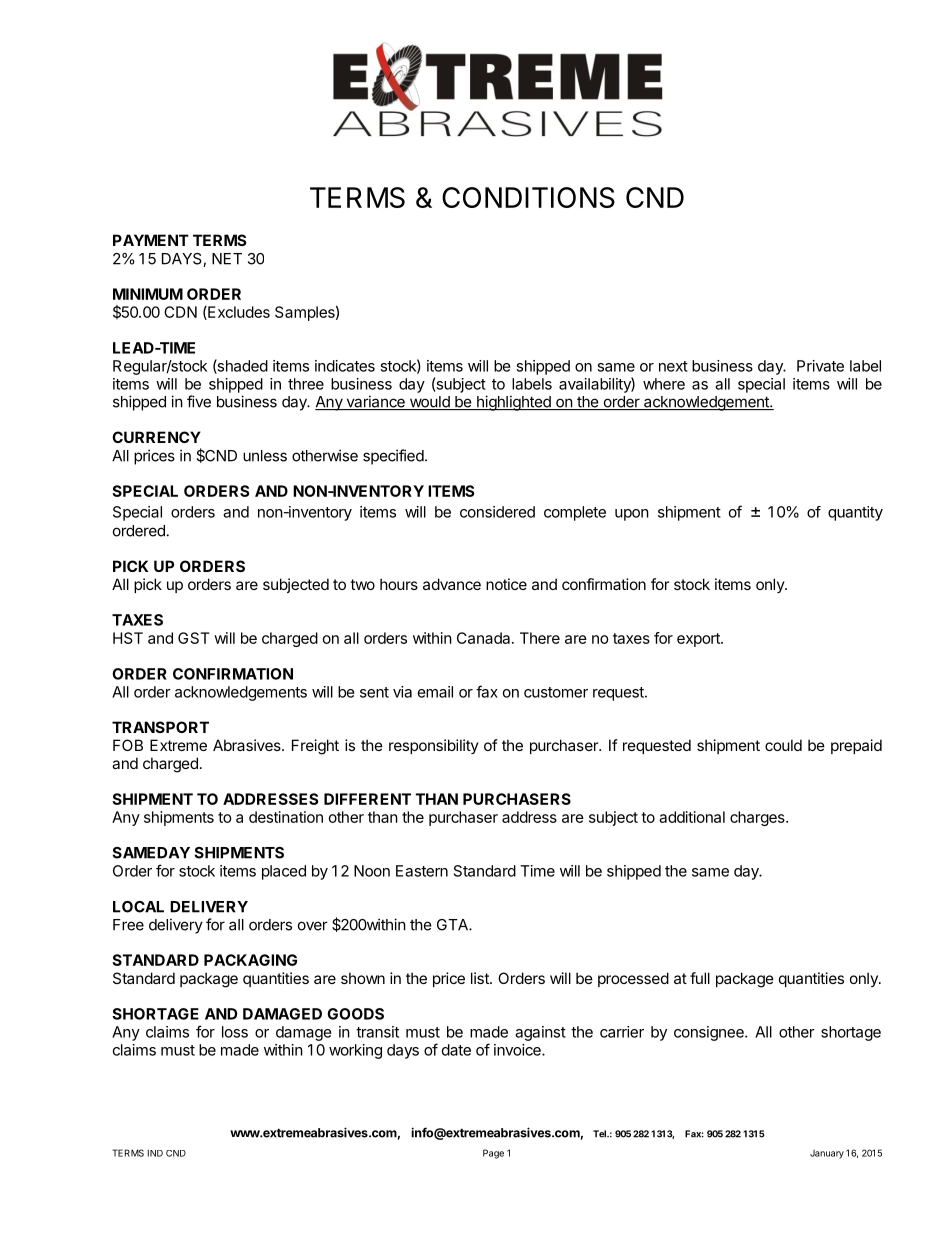 The height and width of the screenshot is (1233, 952). Describe the element at coordinates (699, 640) in the screenshot. I see `export` at that location.
